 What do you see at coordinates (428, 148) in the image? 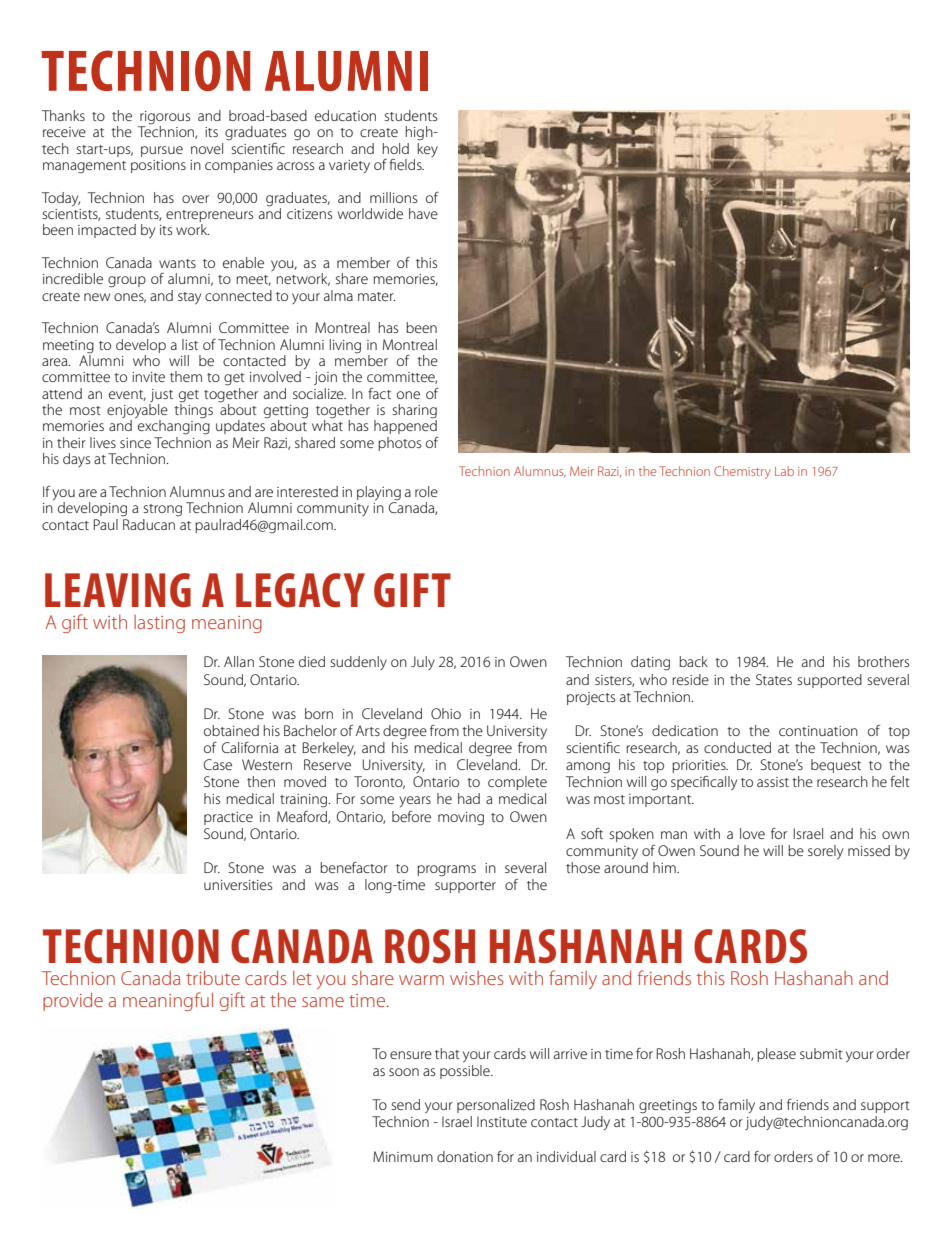
I see `key` at bounding box center [428, 148].
